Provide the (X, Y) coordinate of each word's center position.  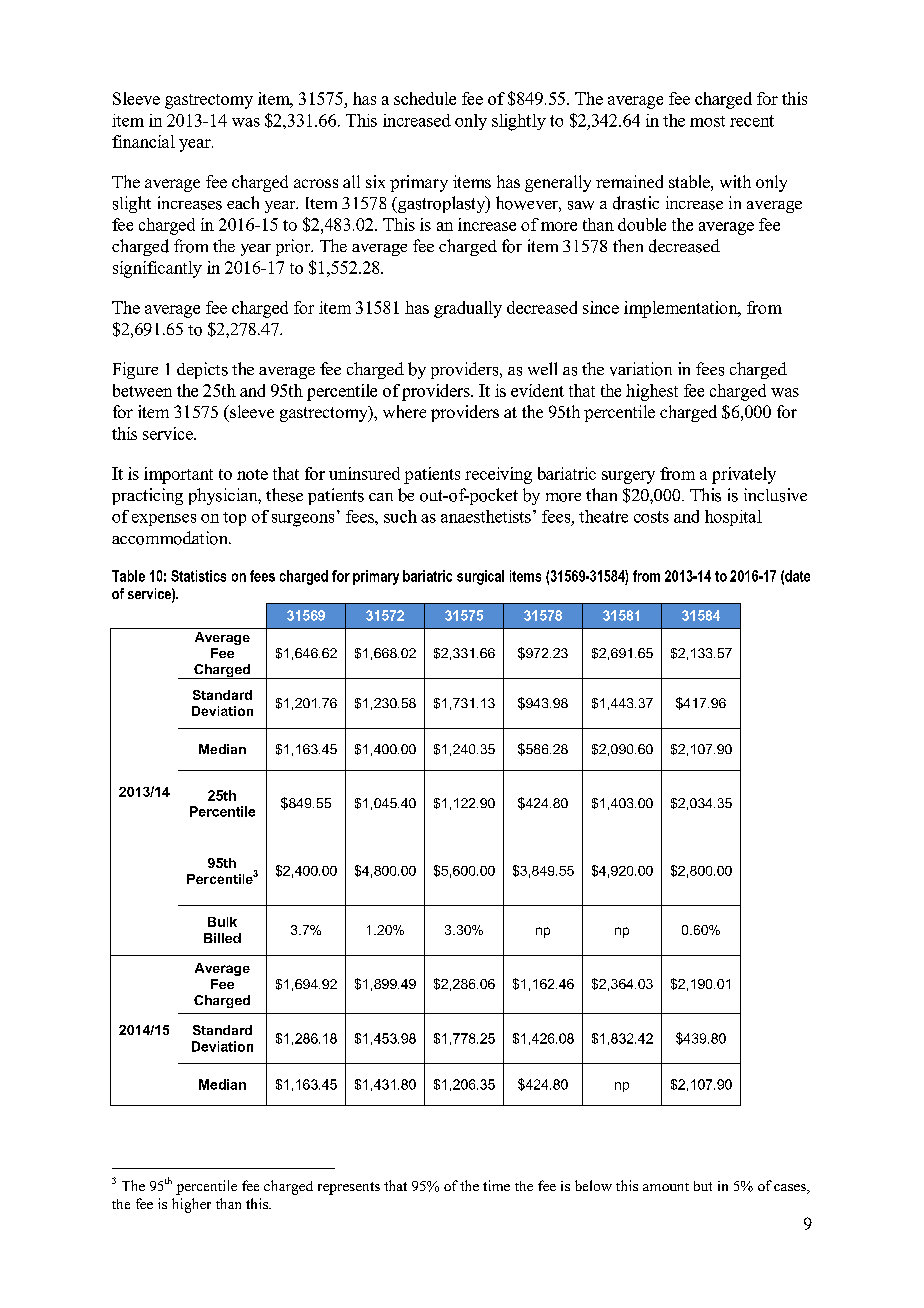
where (404, 411)
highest (652, 392)
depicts (202, 370)
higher (191, 1205)
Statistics (198, 576)
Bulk (222, 922)
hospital (733, 518)
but (703, 1186)
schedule (425, 98)
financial (143, 141)
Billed (222, 938)
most (707, 121)
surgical (480, 577)
